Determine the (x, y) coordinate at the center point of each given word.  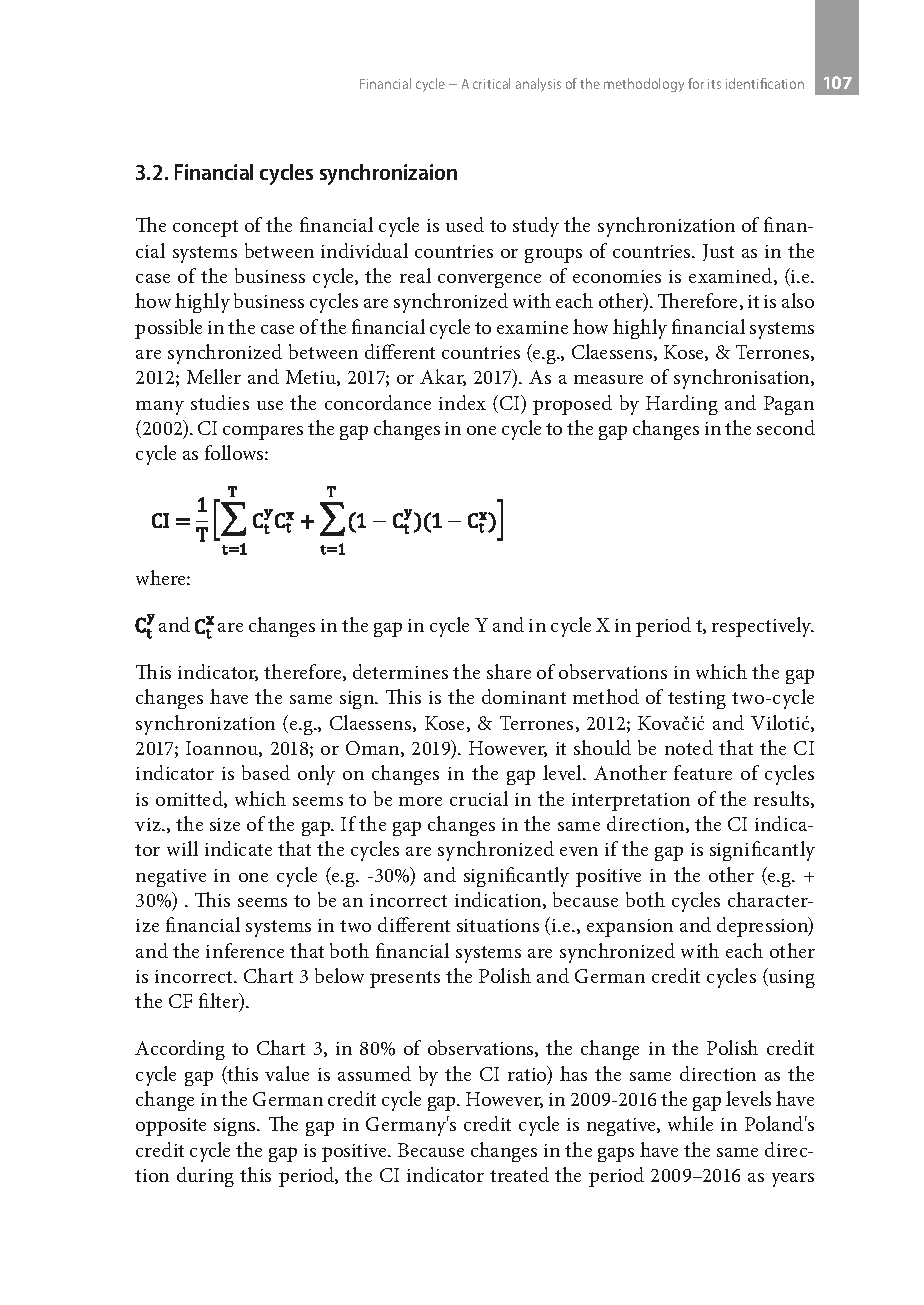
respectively (763, 627)
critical (491, 83)
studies (220, 402)
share (509, 671)
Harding (682, 405)
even (579, 851)
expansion (630, 928)
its (714, 84)
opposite (171, 1127)
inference (245, 950)
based (266, 772)
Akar (443, 377)
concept (205, 228)
